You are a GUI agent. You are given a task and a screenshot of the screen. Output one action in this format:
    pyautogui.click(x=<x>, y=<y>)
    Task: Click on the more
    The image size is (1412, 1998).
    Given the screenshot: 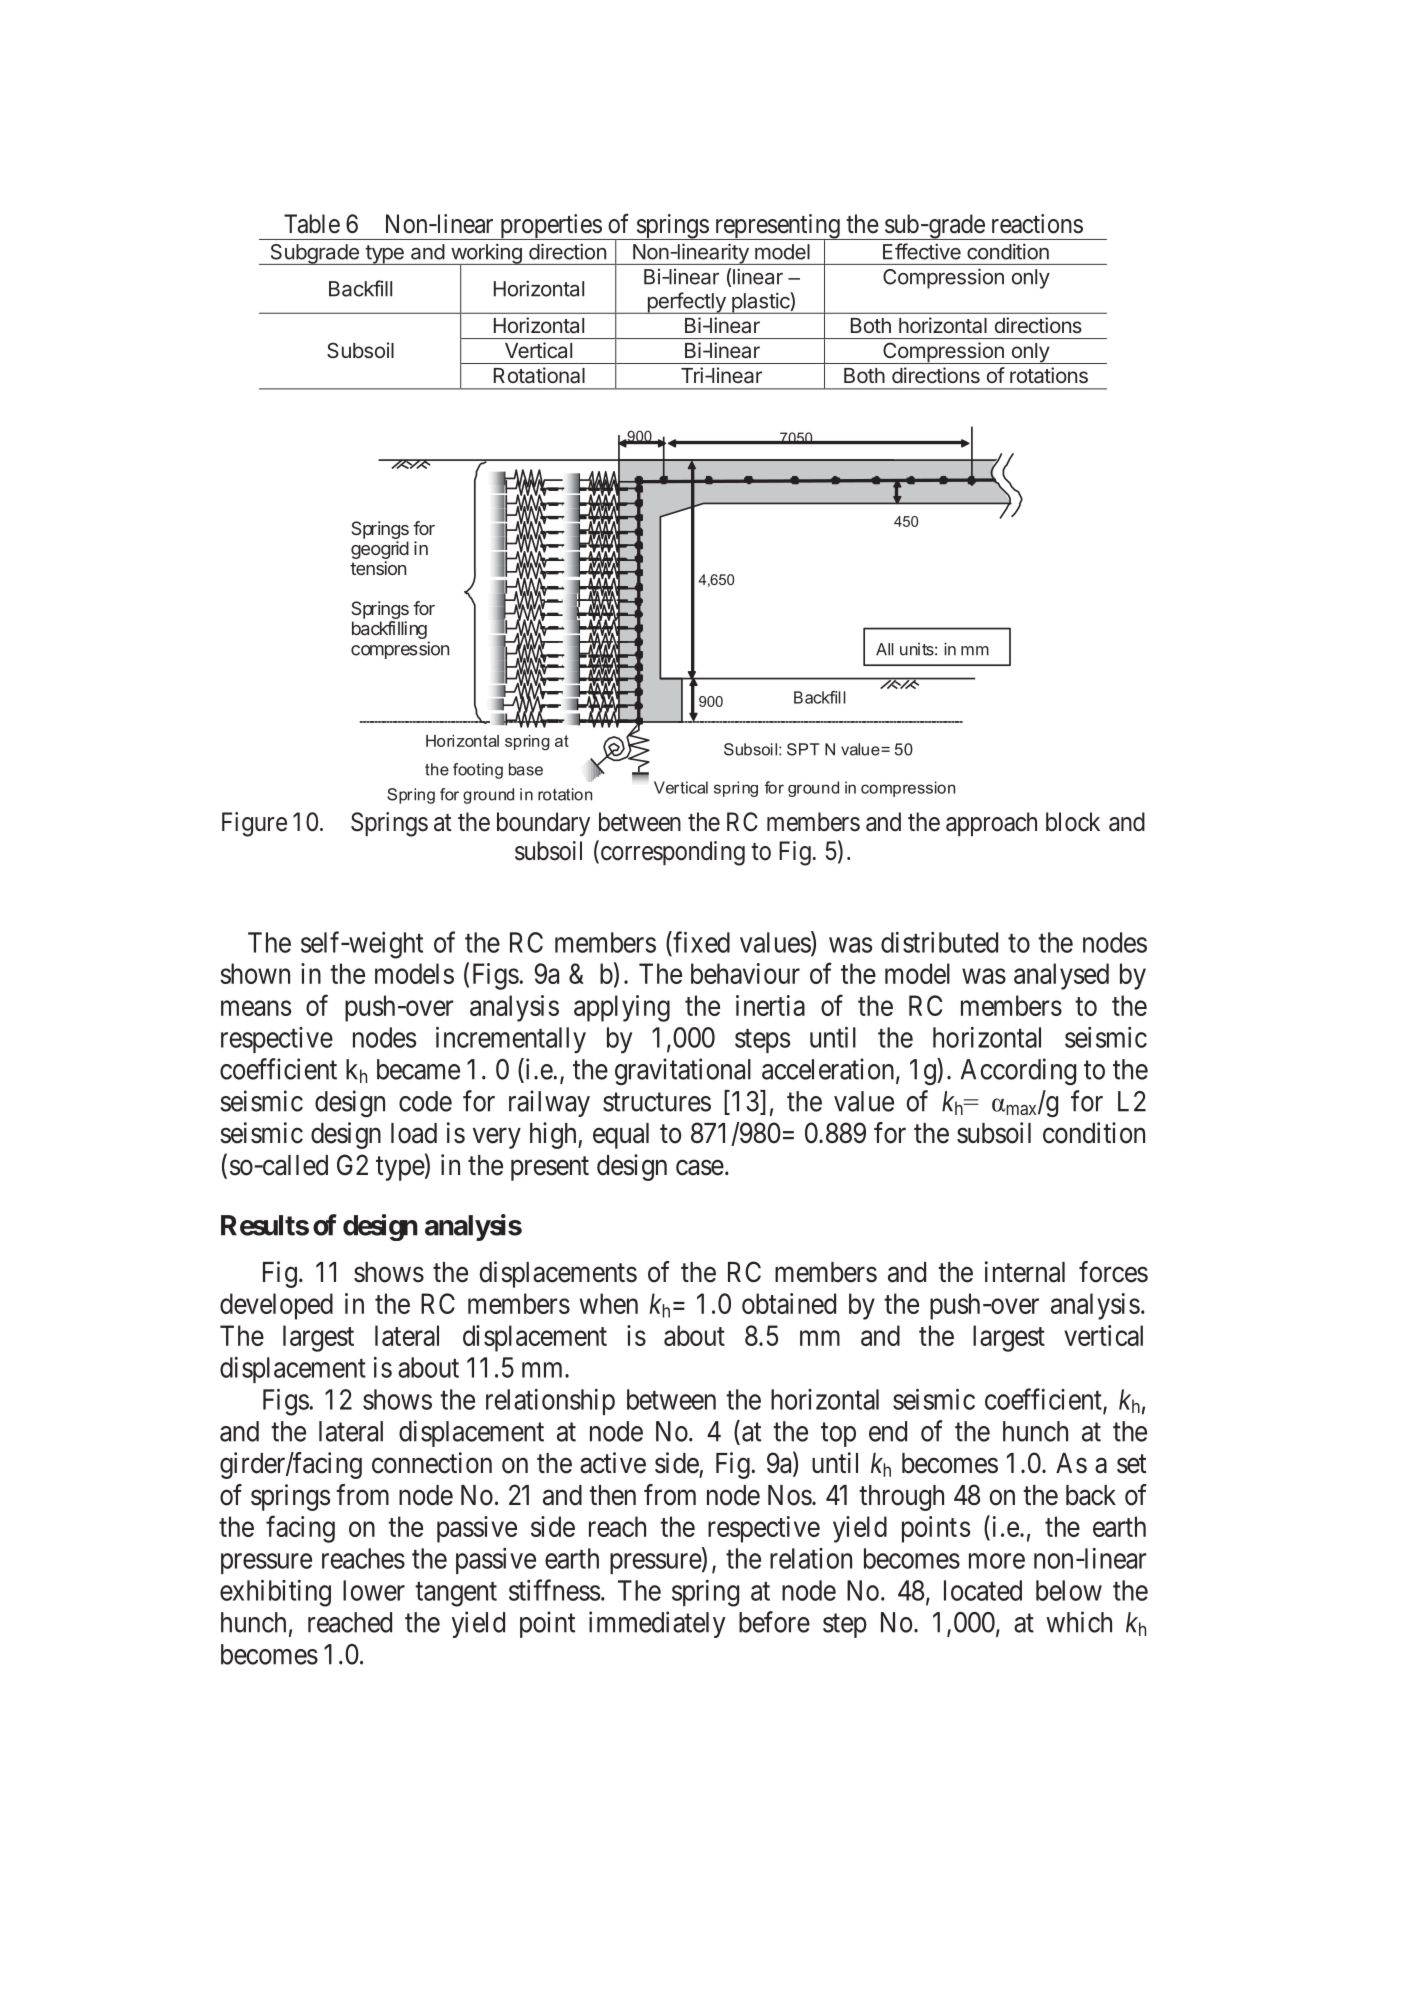 What is the action you would take?
    pyautogui.click(x=997, y=1561)
